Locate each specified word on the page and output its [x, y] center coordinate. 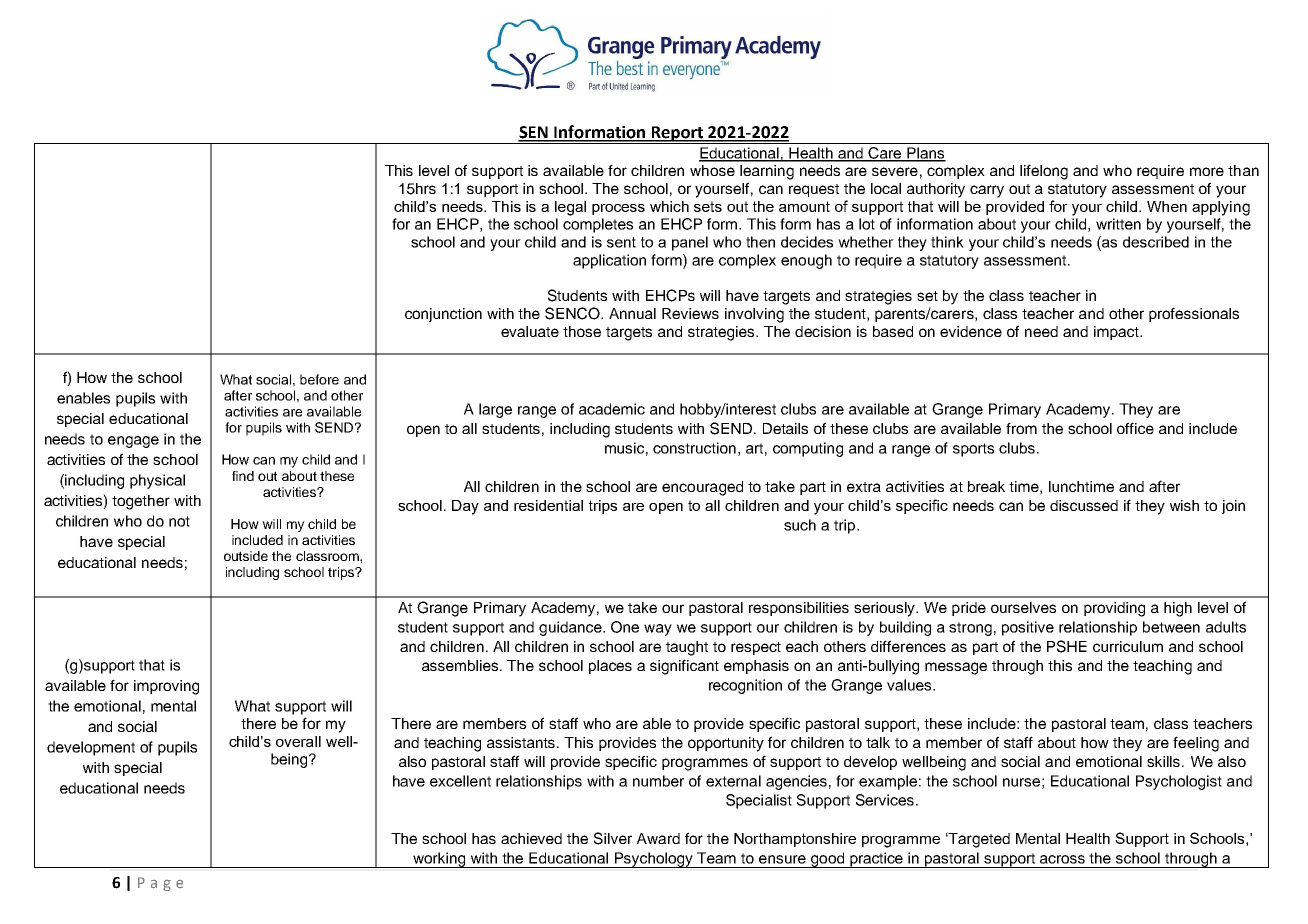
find [243, 476]
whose [712, 170]
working [439, 860]
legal [570, 208]
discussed [1084, 505]
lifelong [1044, 172]
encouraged [702, 488]
